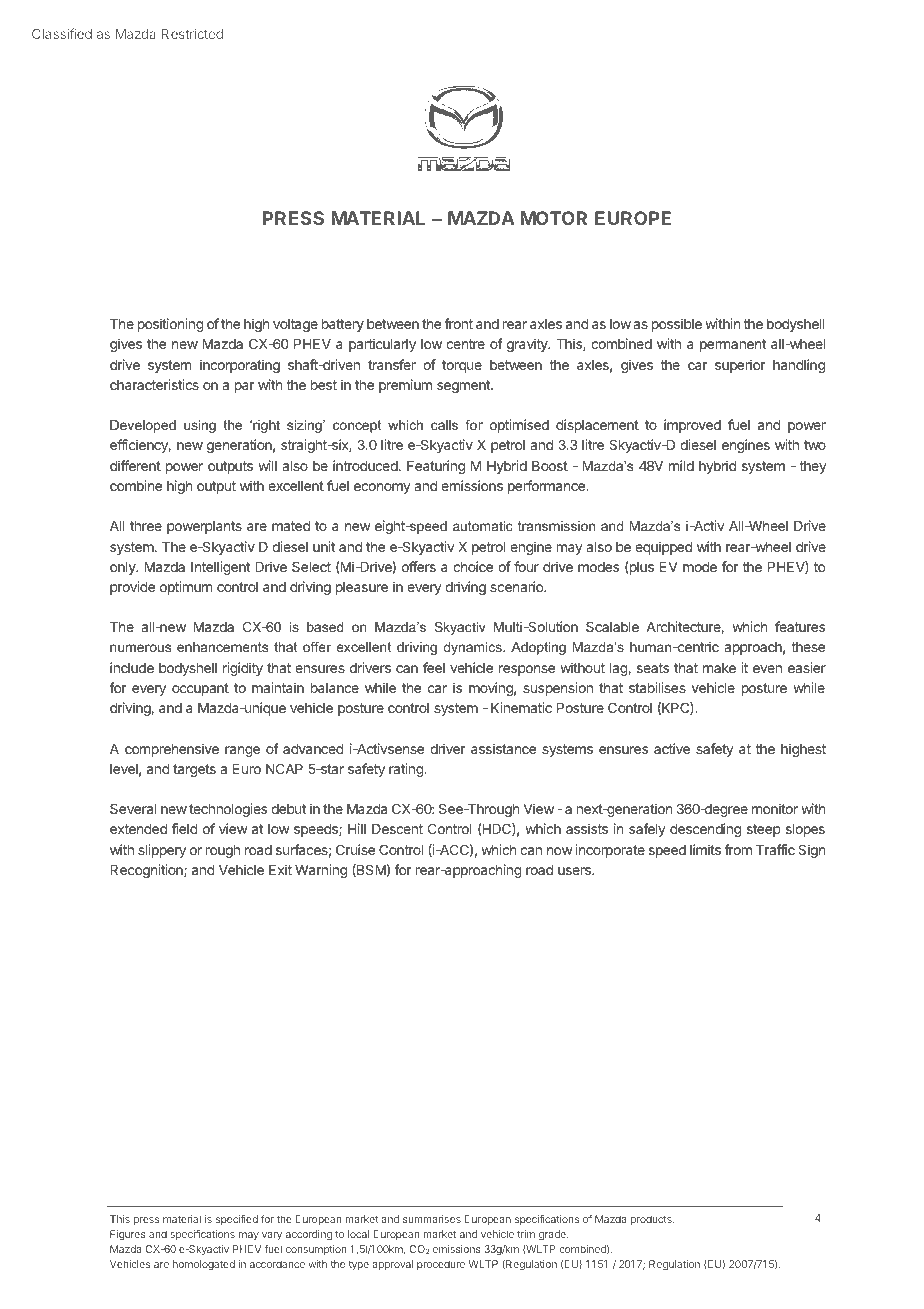 The image size is (924, 1309). Describe the element at coordinates (677, 325) in the screenshot. I see `possible` at that location.
